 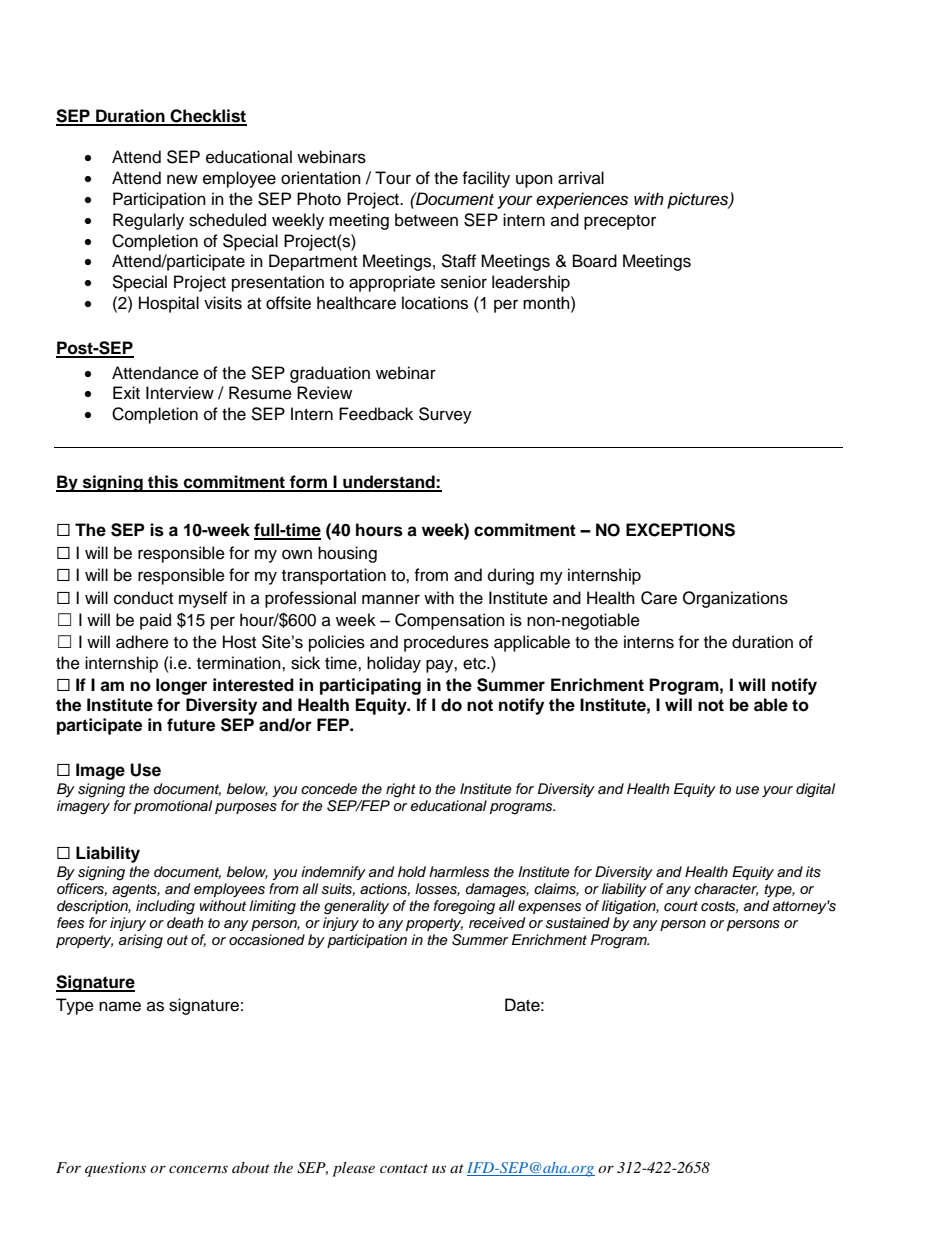 I want to click on court, so click(x=681, y=906).
